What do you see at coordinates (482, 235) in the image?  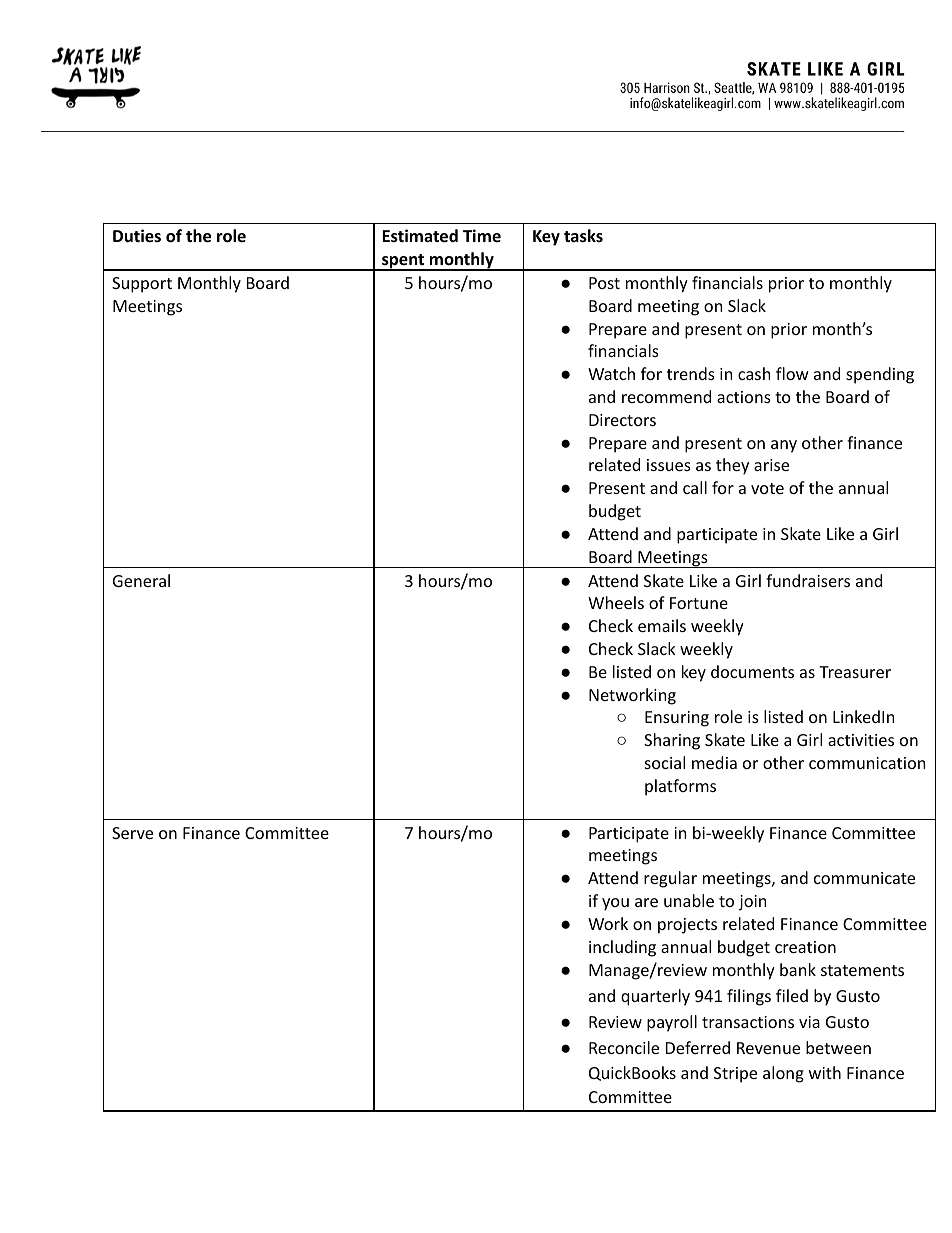 I see `Time` at bounding box center [482, 235].
